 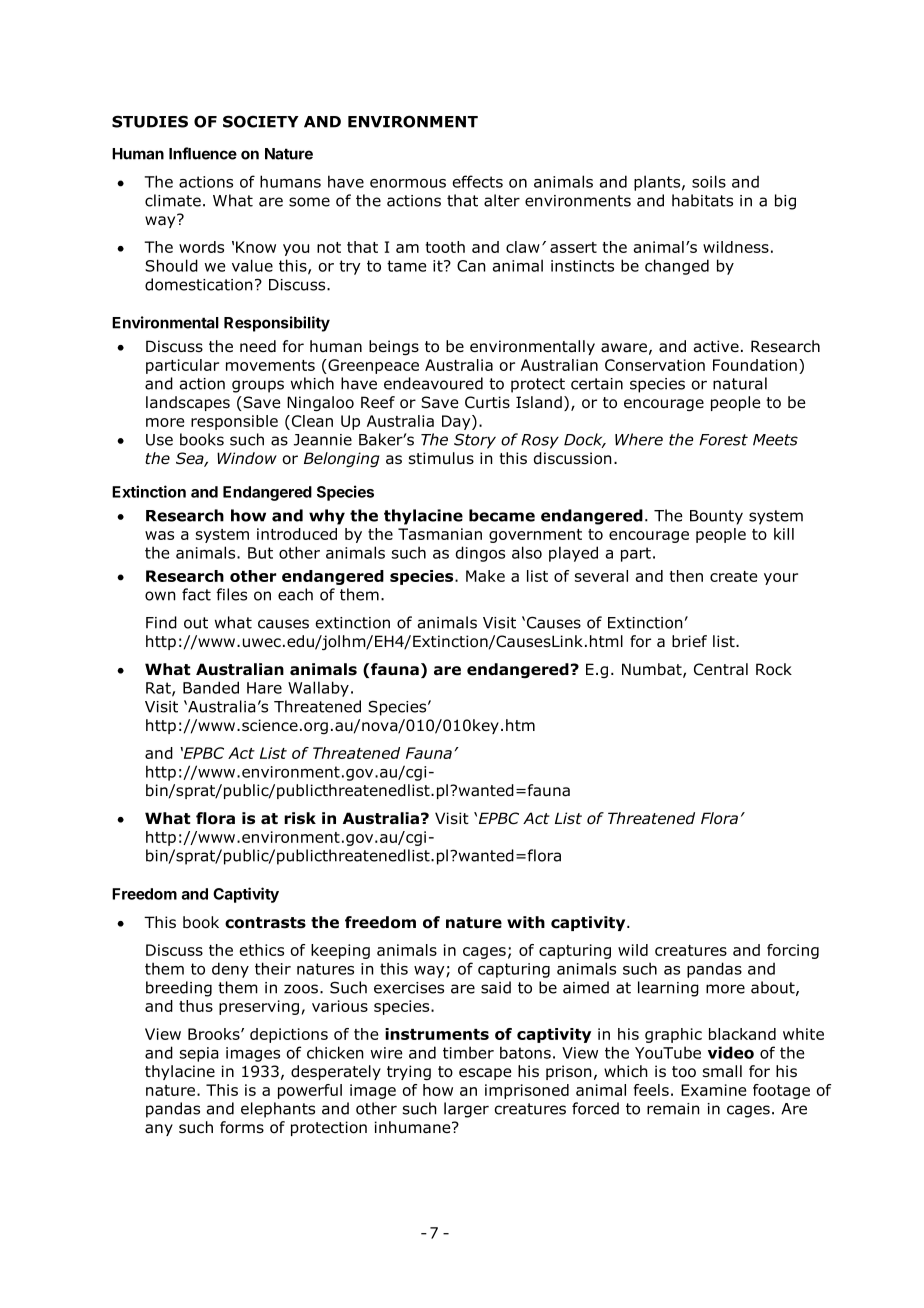 What do you see at coordinates (526, 922) in the screenshot?
I see `with` at bounding box center [526, 922].
